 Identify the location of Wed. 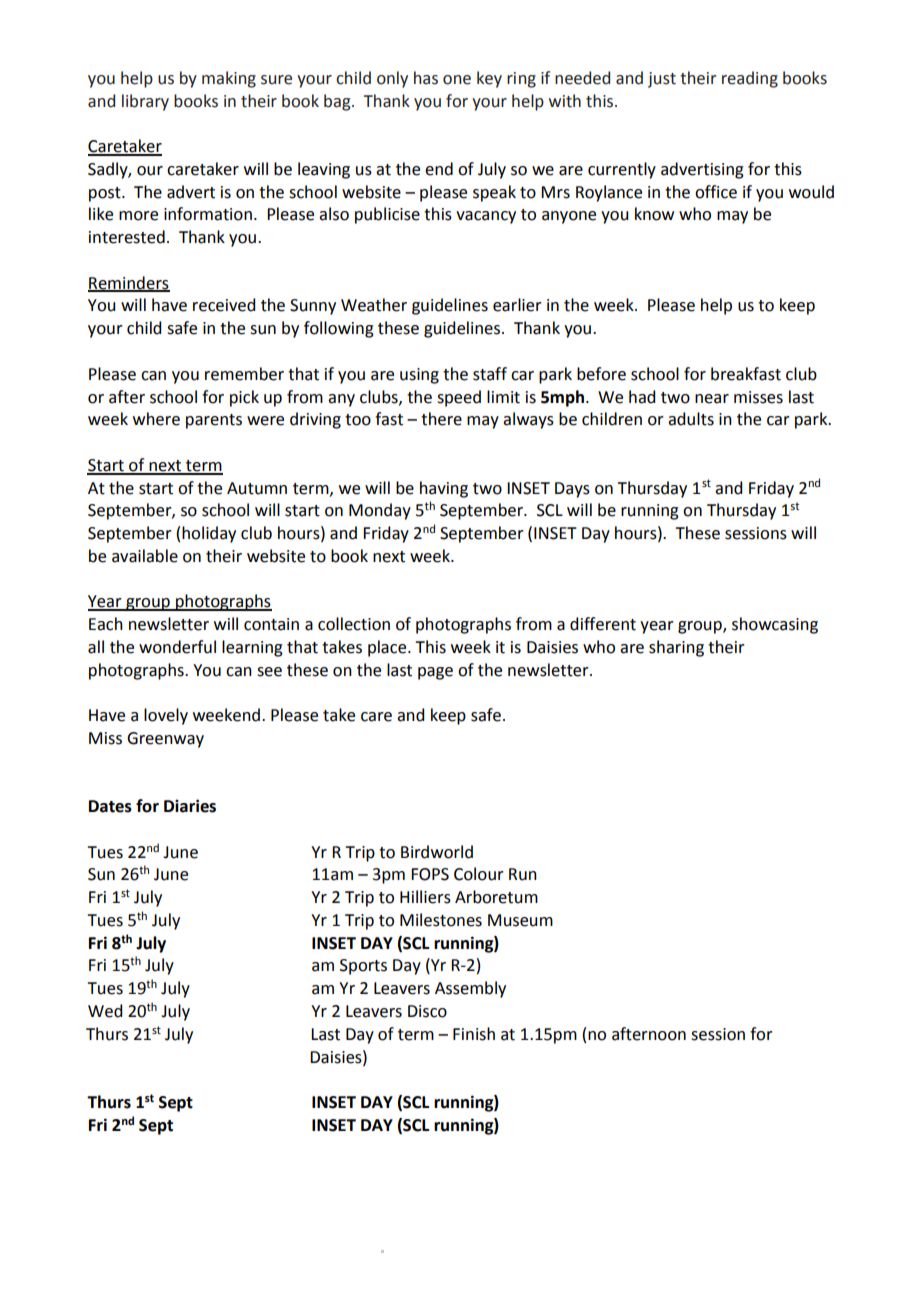
(105, 1011).
